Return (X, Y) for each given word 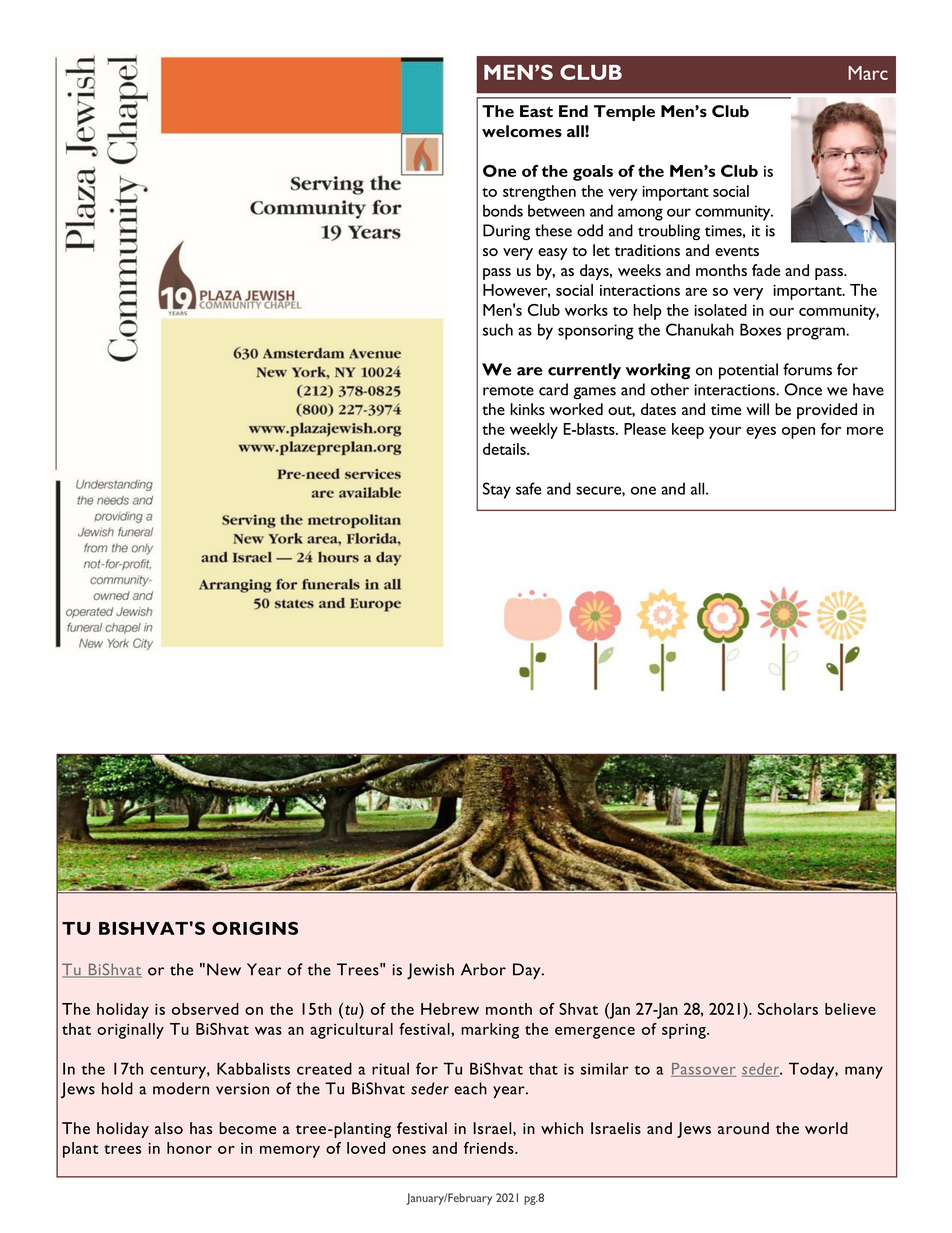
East (536, 111)
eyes (761, 433)
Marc (868, 73)
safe (528, 488)
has (201, 1128)
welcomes (522, 131)
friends (490, 1148)
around (743, 1128)
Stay (497, 490)
